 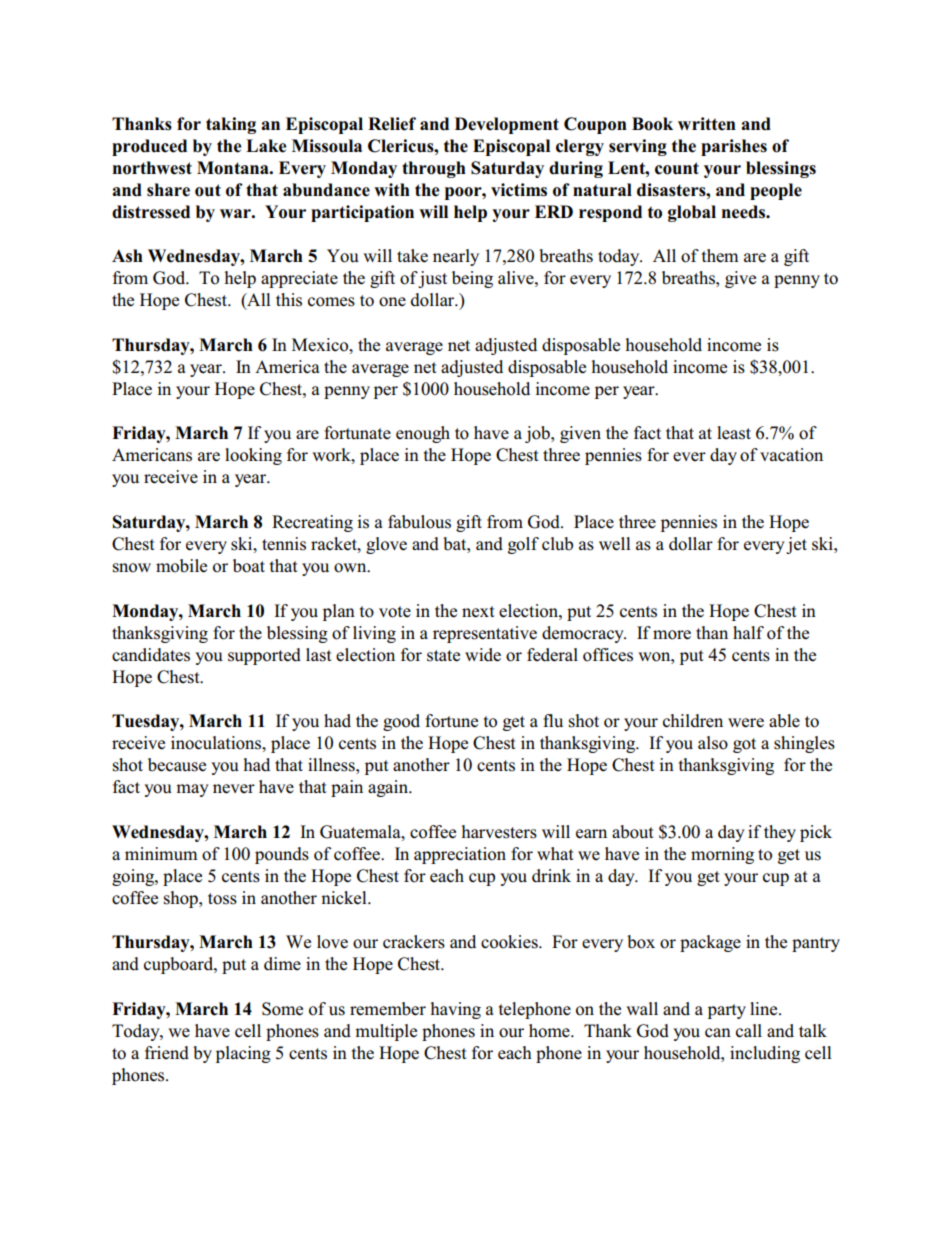 I want to click on may, so click(x=192, y=790).
